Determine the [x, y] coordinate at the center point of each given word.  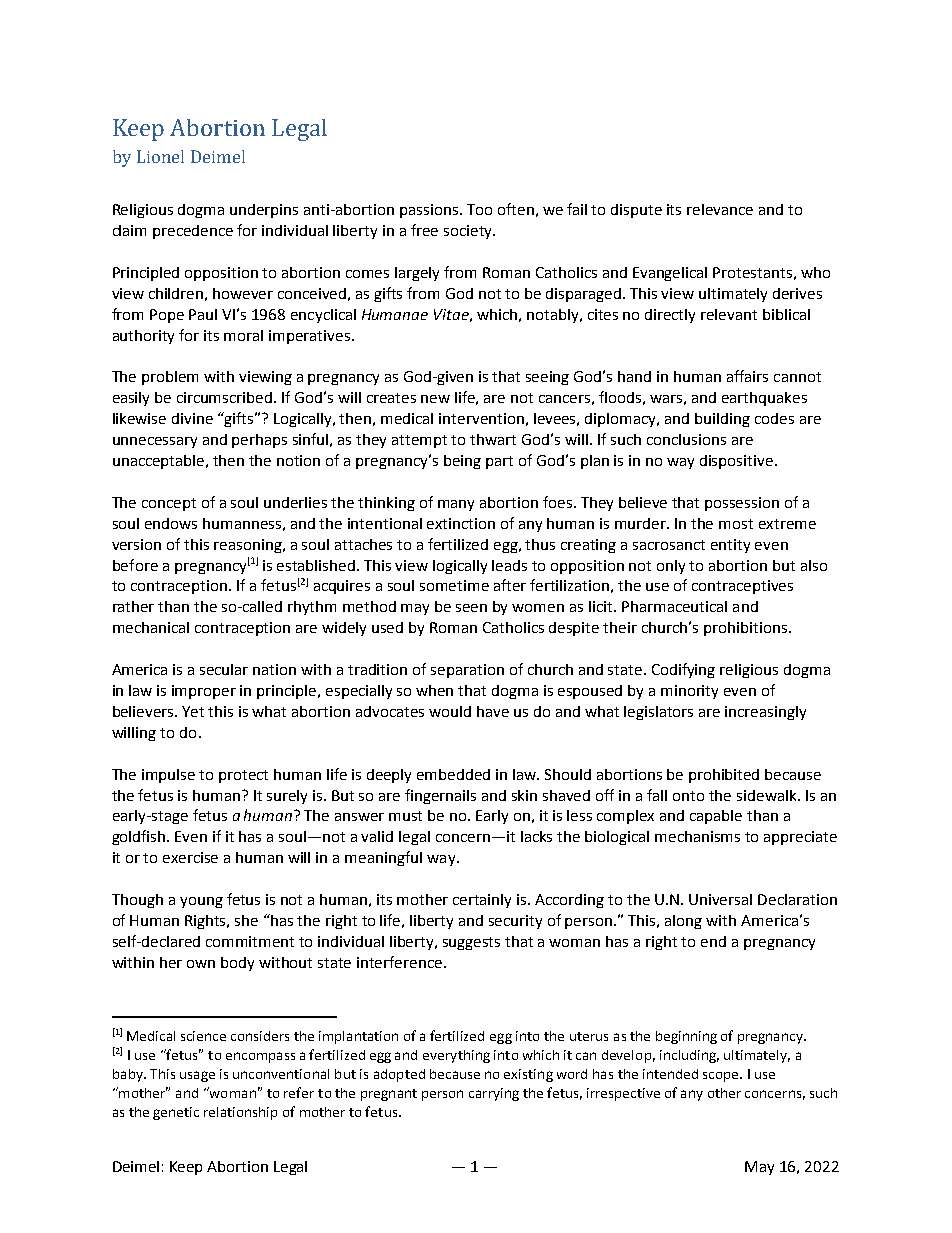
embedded [453, 774]
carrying [494, 1094]
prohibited [724, 776]
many [456, 505]
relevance [720, 209]
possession [742, 504]
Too [479, 209]
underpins [264, 211]
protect [243, 776]
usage [197, 1076]
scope [722, 1077]
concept [169, 504]
